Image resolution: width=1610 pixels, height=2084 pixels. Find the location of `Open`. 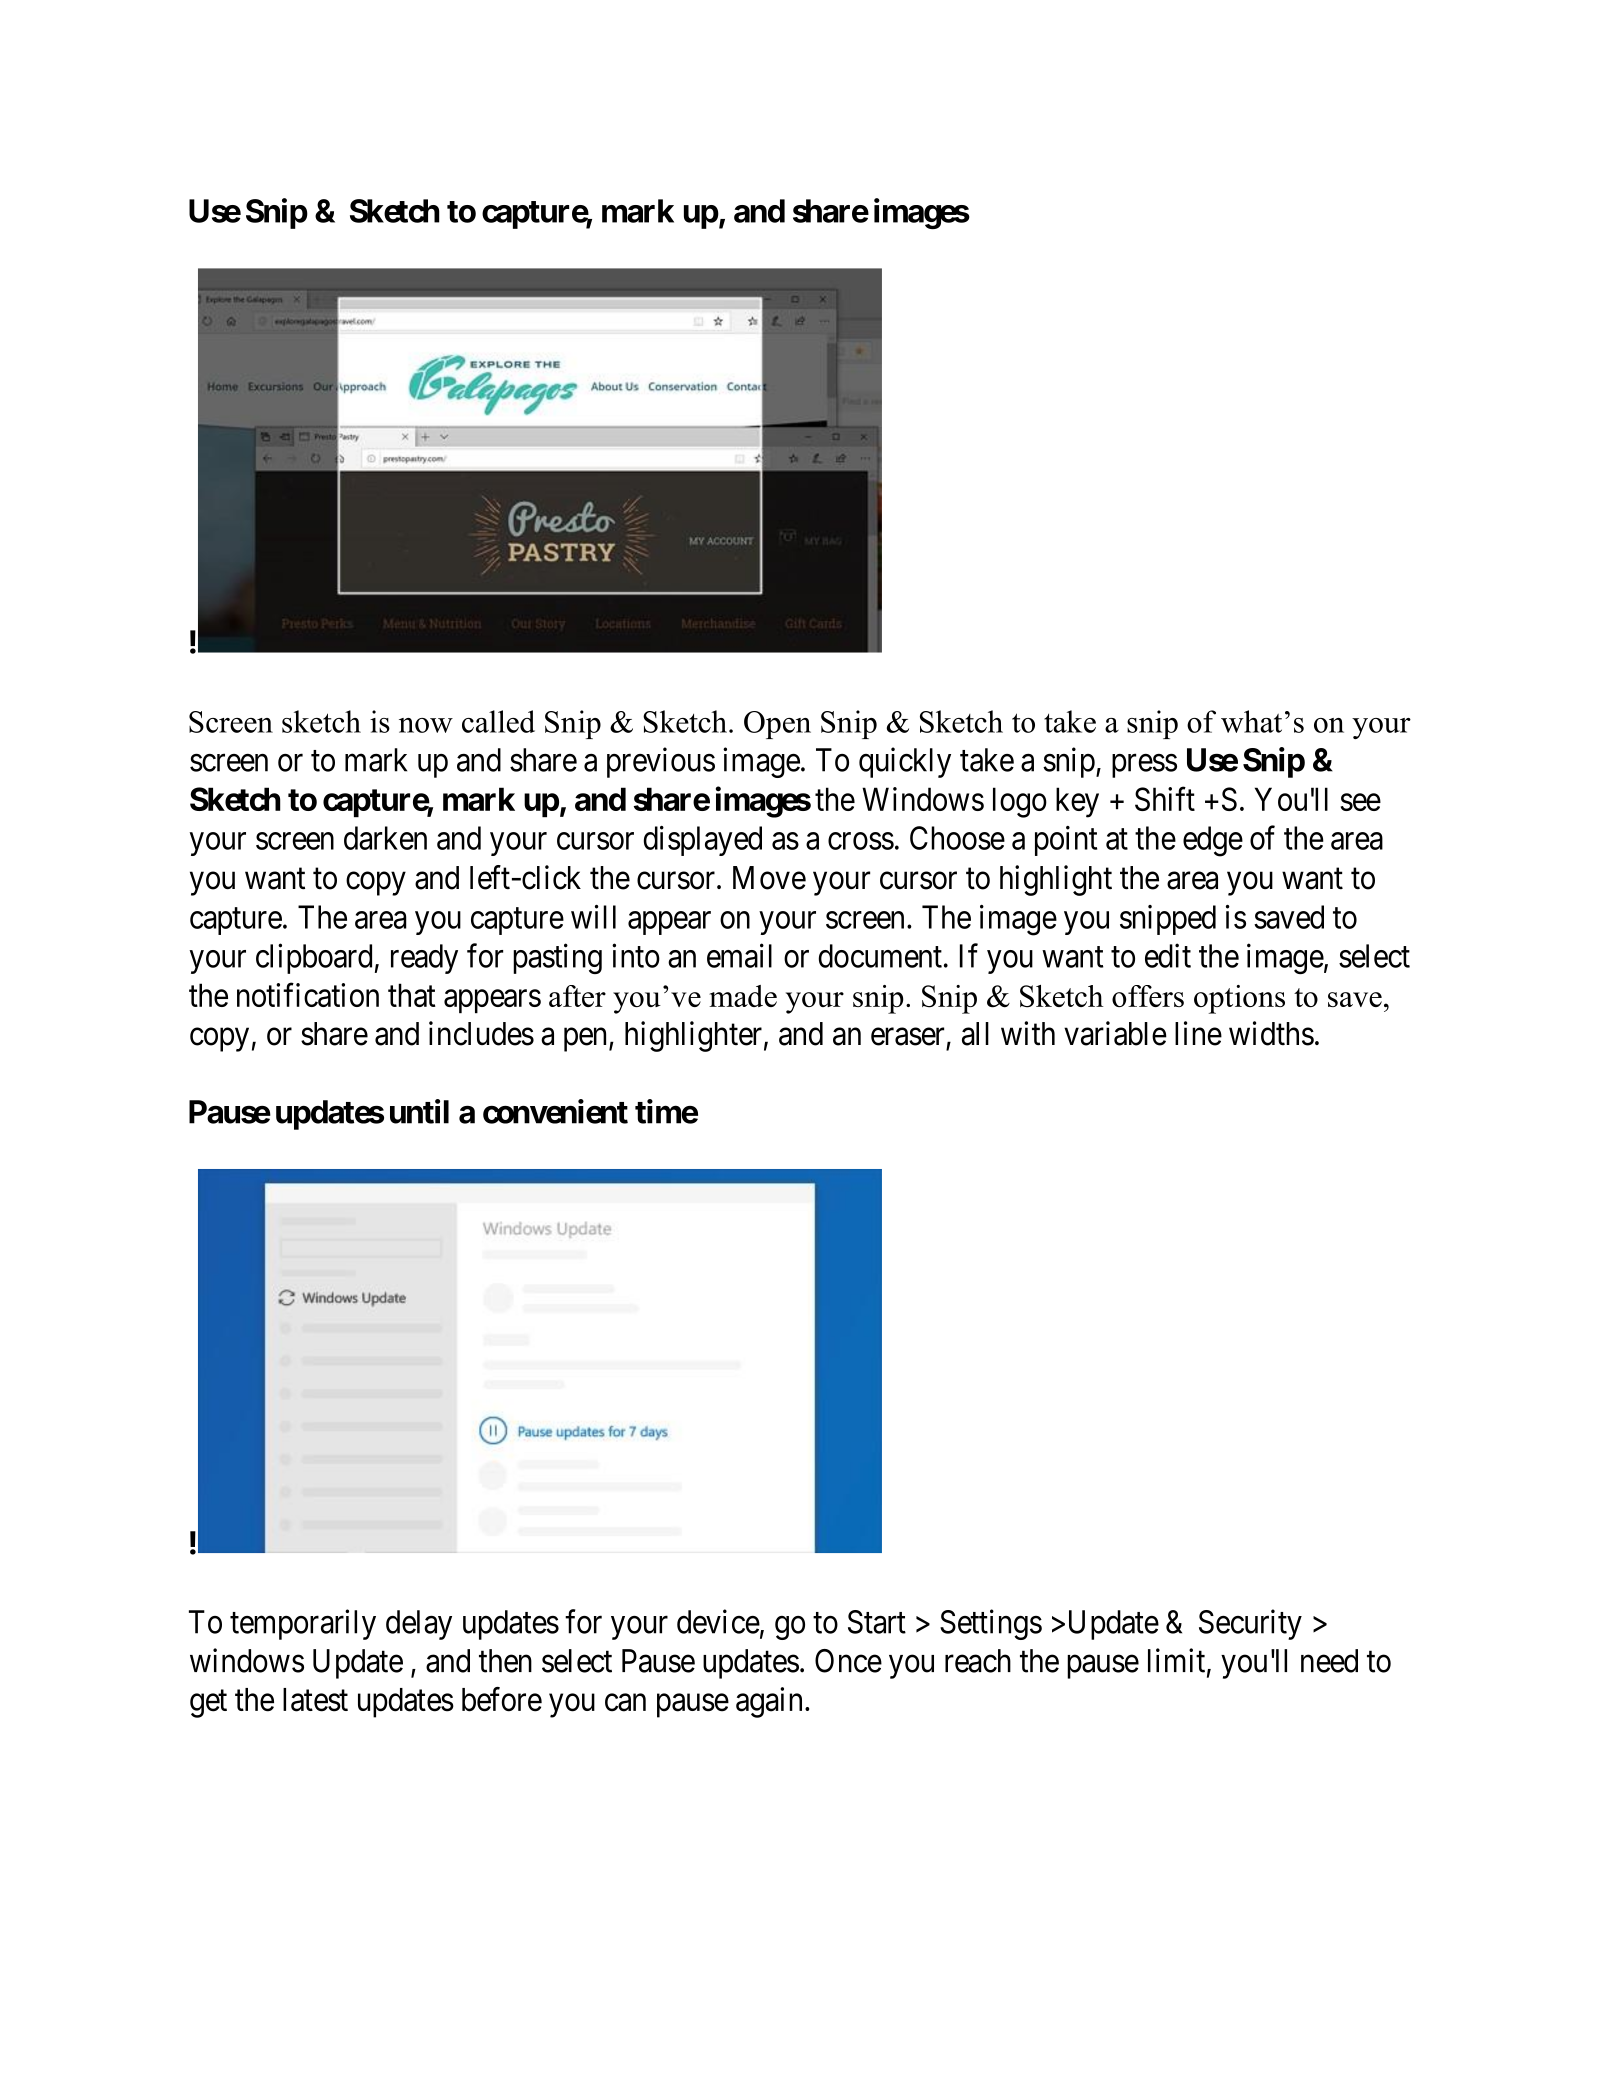

Open is located at coordinates (777, 725).
